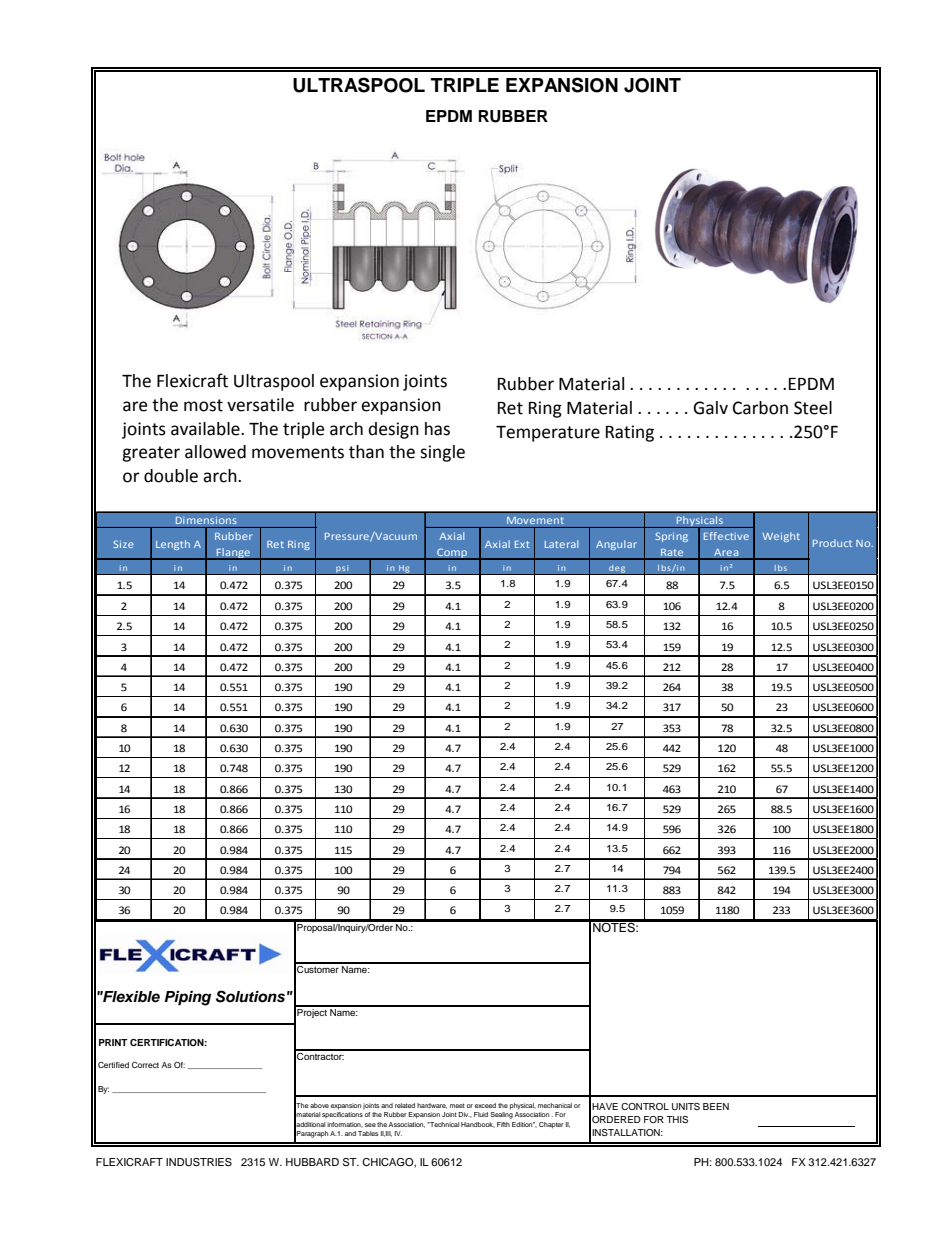 Image resolution: width=952 pixels, height=1233 pixels. Describe the element at coordinates (452, 554) in the document. I see `Comp` at that location.
